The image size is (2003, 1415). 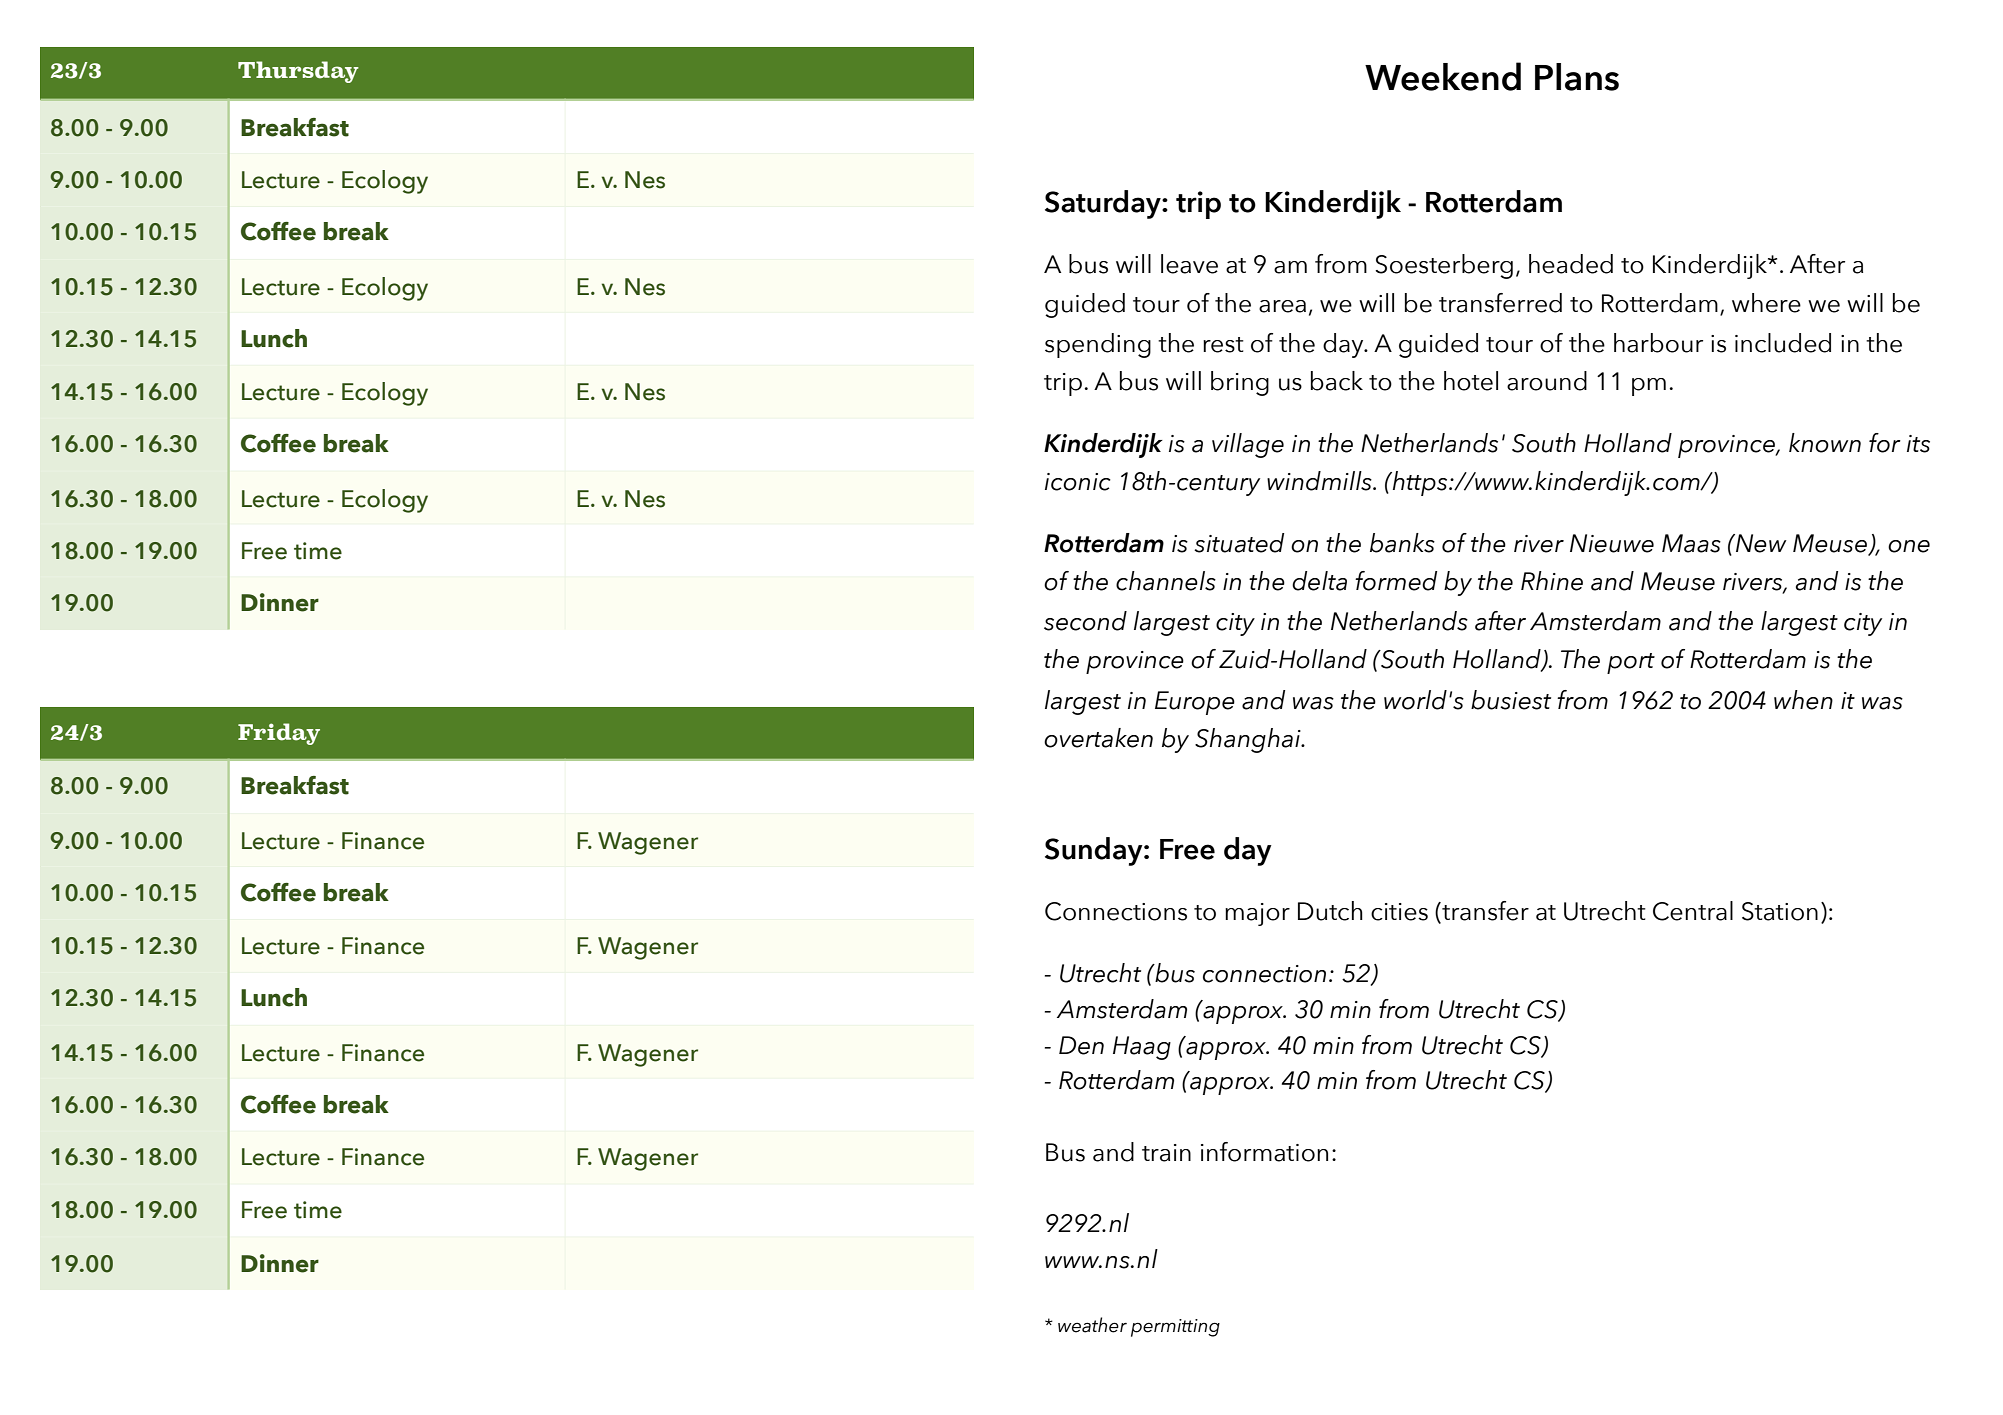 What do you see at coordinates (1104, 204) in the page?
I see `Saturday` at bounding box center [1104, 204].
